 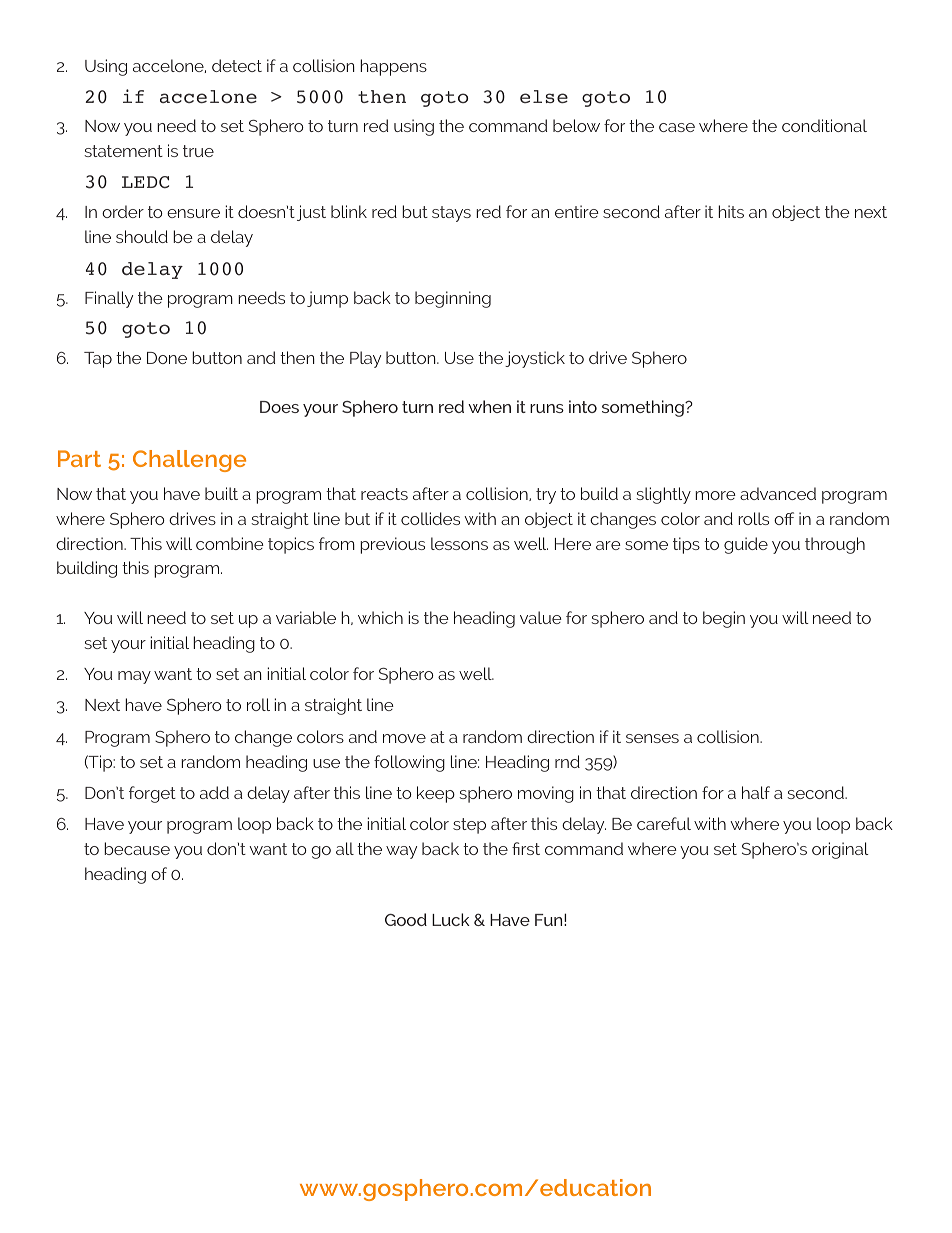 What do you see at coordinates (221, 493) in the image?
I see `built` at bounding box center [221, 493].
